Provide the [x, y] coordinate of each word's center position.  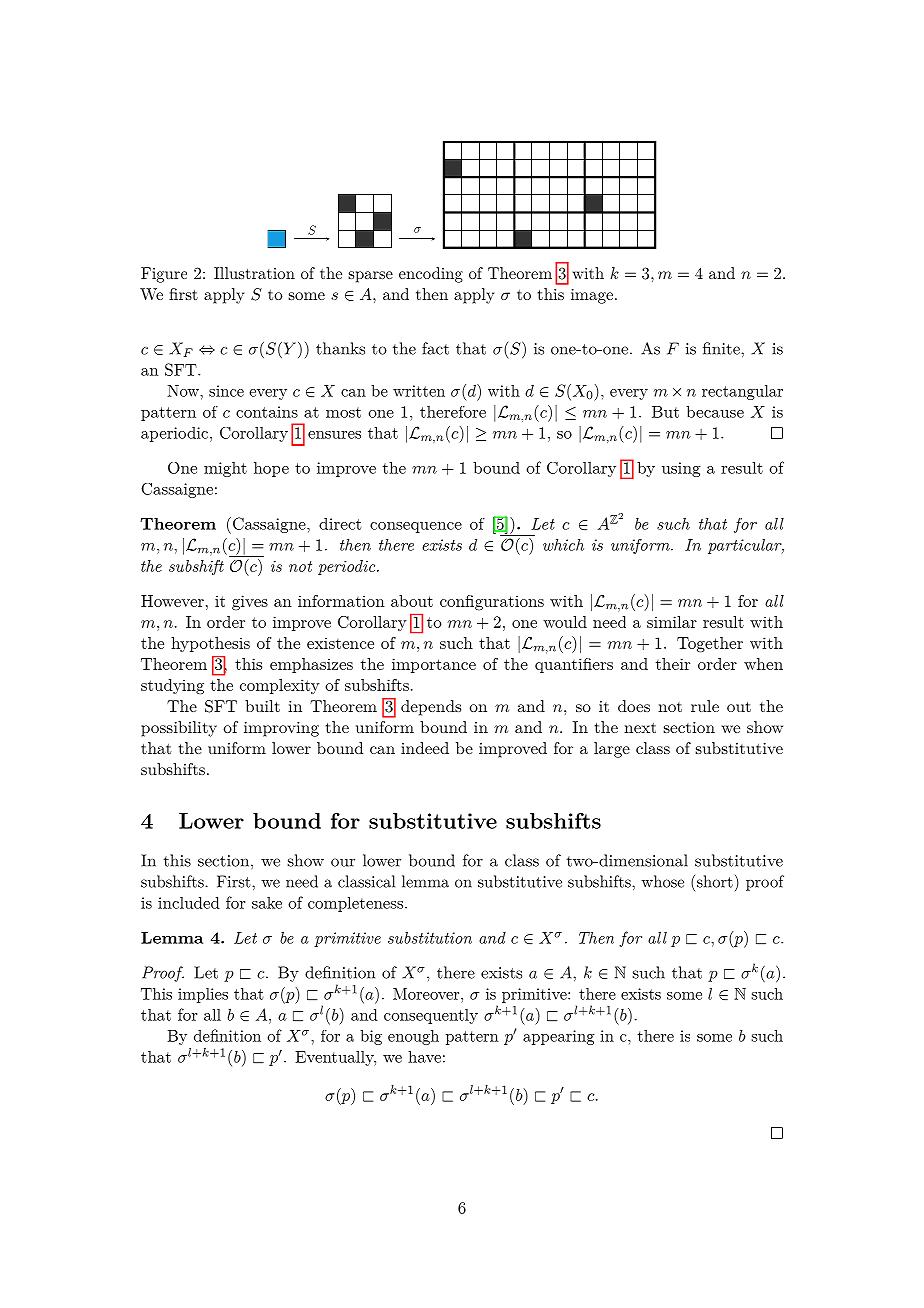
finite [721, 348]
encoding [431, 275]
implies [203, 995]
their [673, 664]
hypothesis [210, 644]
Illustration [254, 273]
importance [434, 665]
